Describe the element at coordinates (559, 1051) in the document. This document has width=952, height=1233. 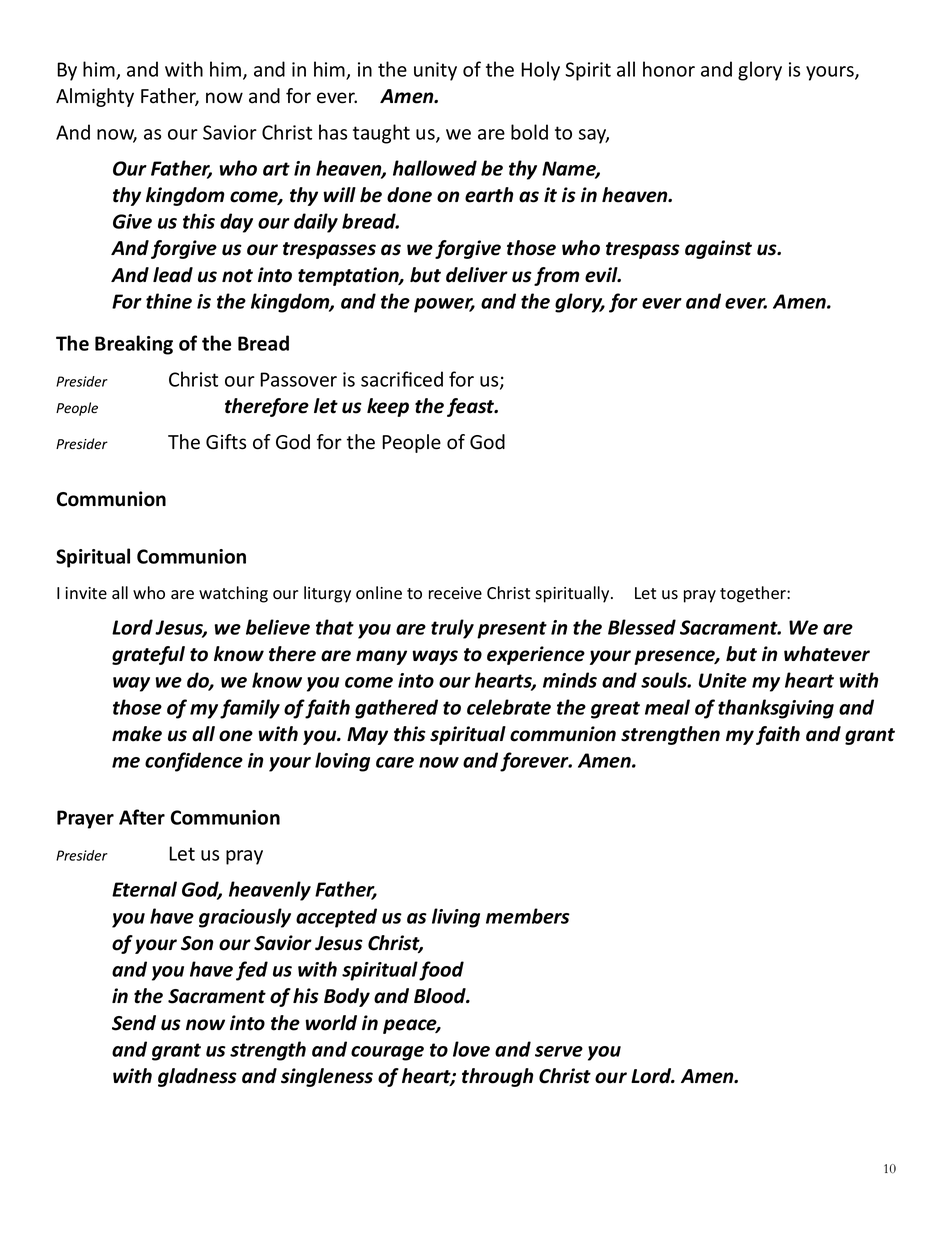
I see `serve` at that location.
